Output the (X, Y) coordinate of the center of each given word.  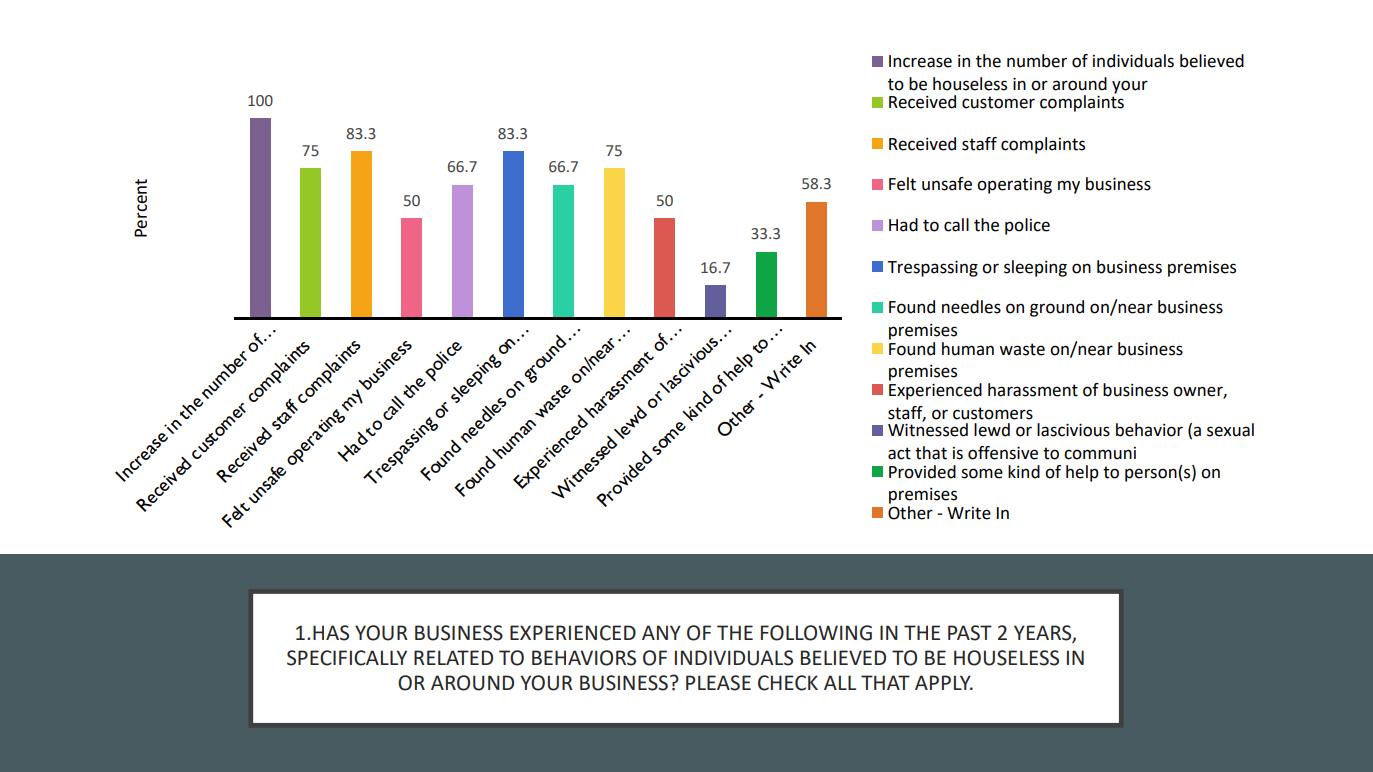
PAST (970, 633)
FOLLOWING (816, 633)
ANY (661, 632)
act (899, 453)
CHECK (788, 683)
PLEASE (718, 683)
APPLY (944, 682)
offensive (1003, 453)
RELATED (453, 657)
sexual (1230, 430)
